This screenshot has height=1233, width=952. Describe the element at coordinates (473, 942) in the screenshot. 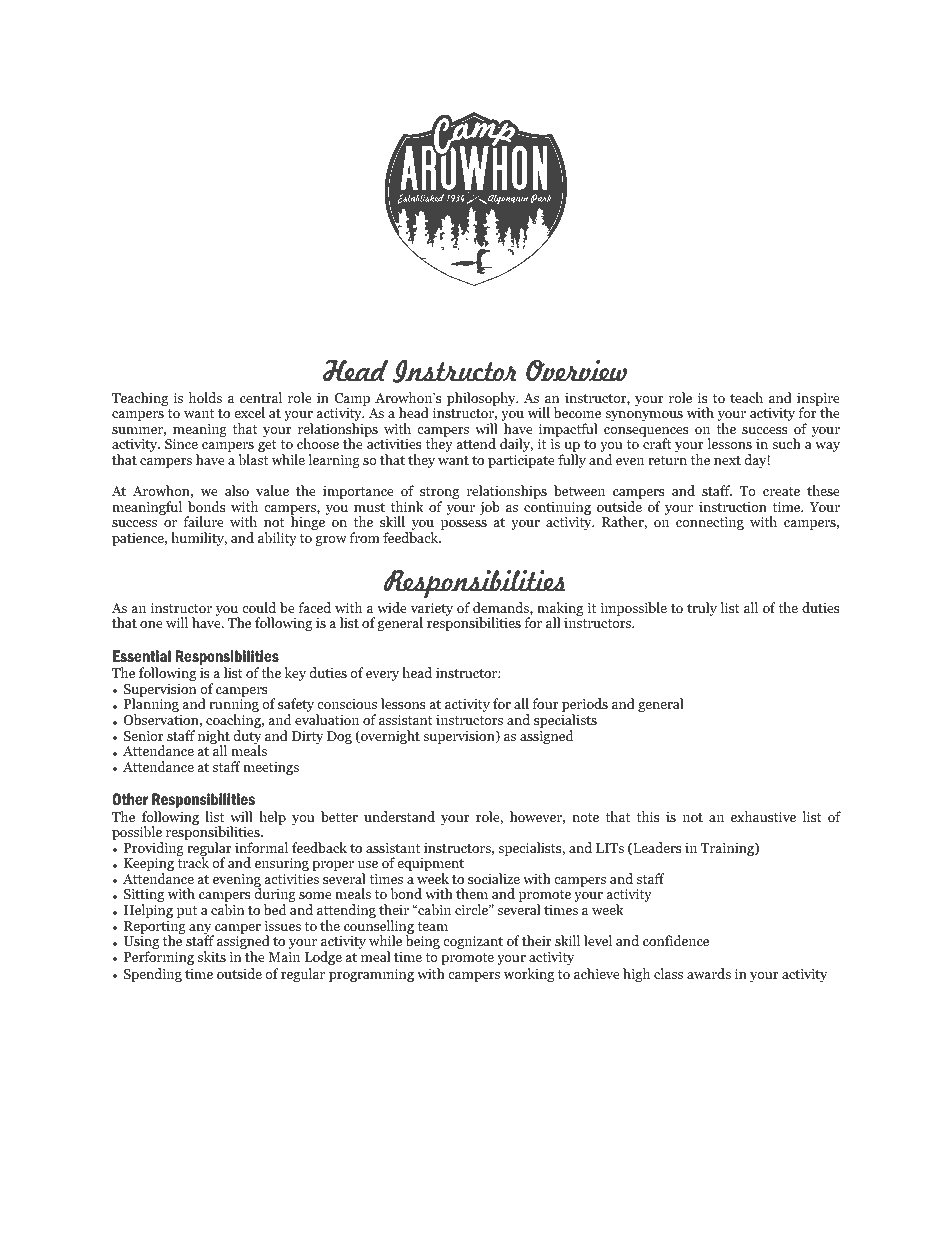

I see `cognizant` at that location.
